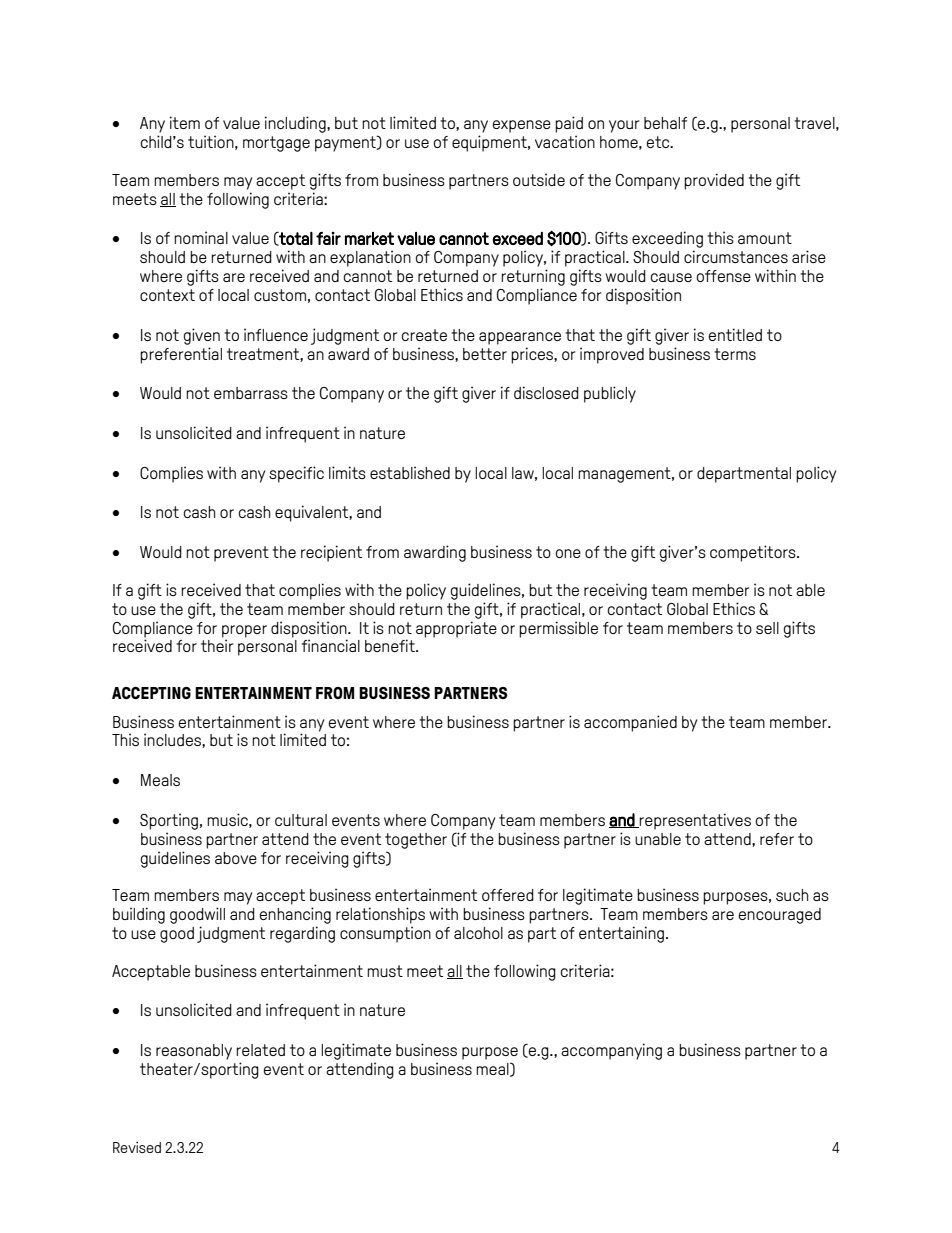 This screenshot has width=952, height=1233. I want to click on reasonably, so click(194, 1052).
